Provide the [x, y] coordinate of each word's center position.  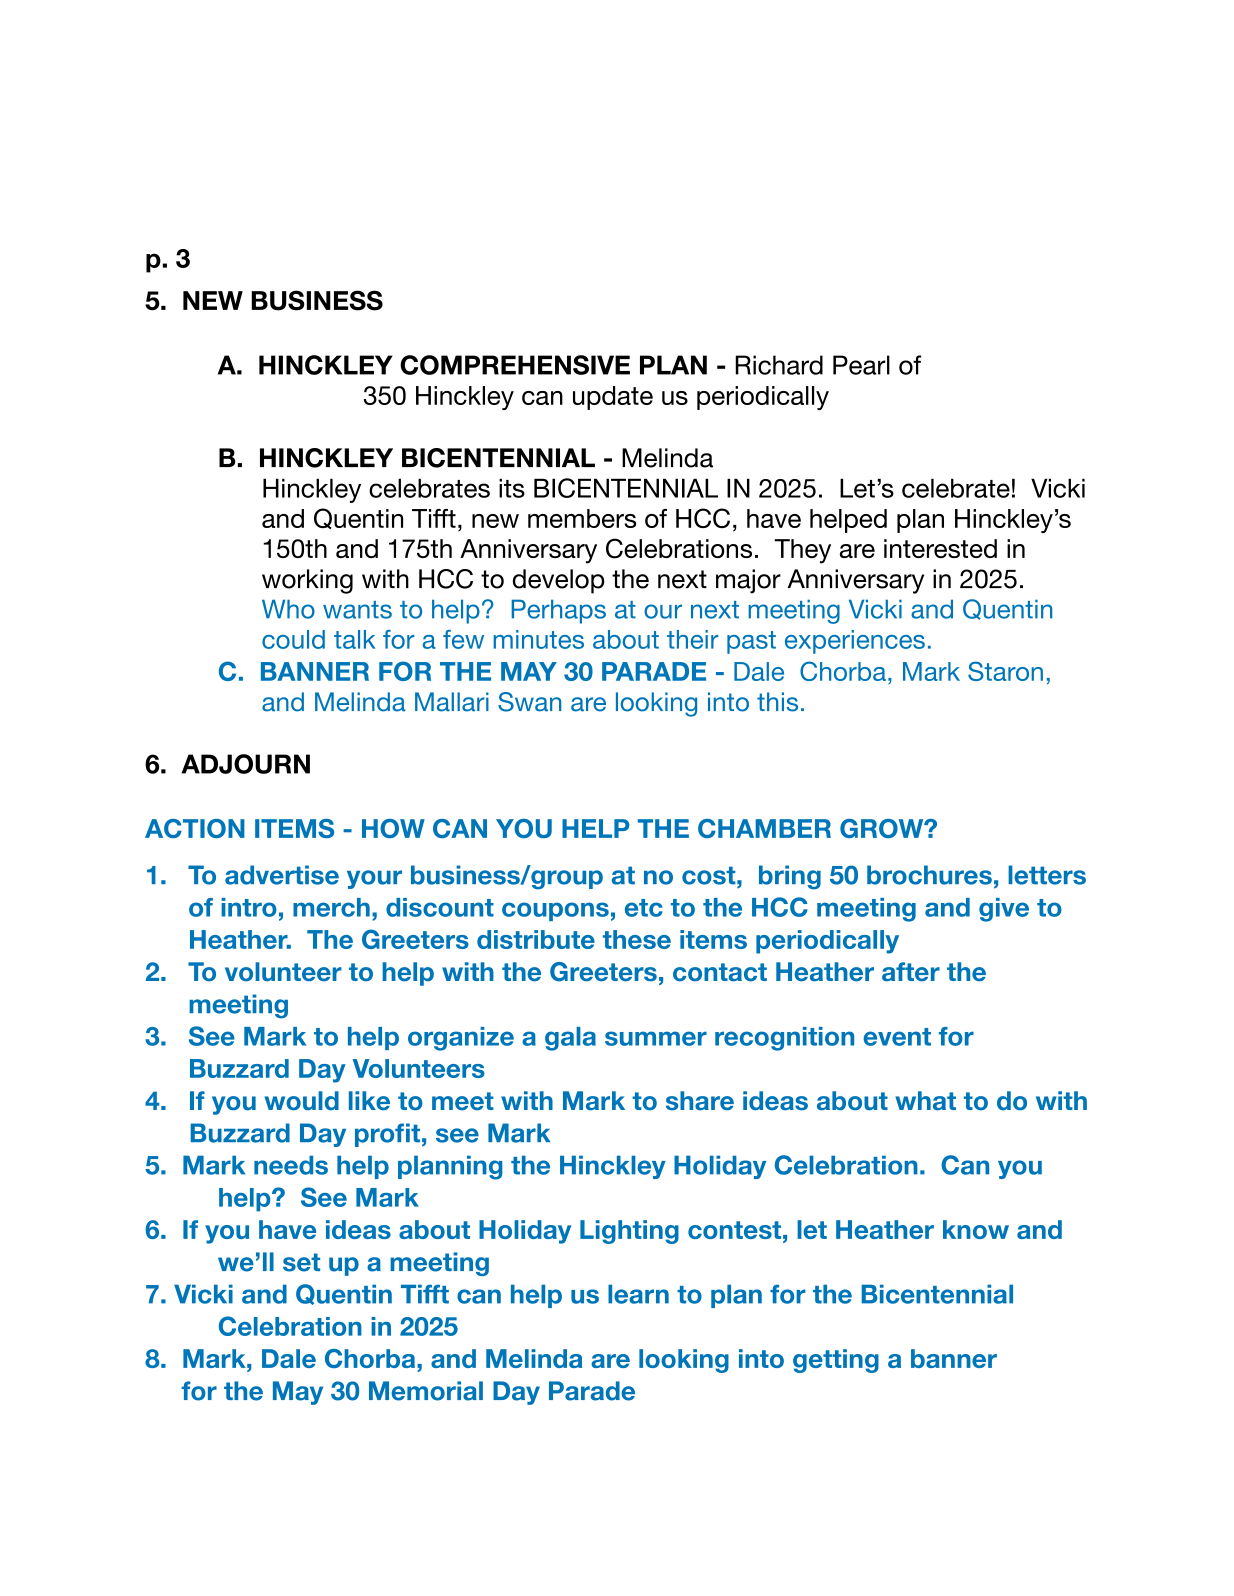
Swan [529, 702]
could [293, 639]
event [897, 1037]
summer [656, 1038]
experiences [855, 642]
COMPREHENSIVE [515, 365]
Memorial [426, 1391]
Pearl [861, 365]
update [613, 398]
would [302, 1101]
